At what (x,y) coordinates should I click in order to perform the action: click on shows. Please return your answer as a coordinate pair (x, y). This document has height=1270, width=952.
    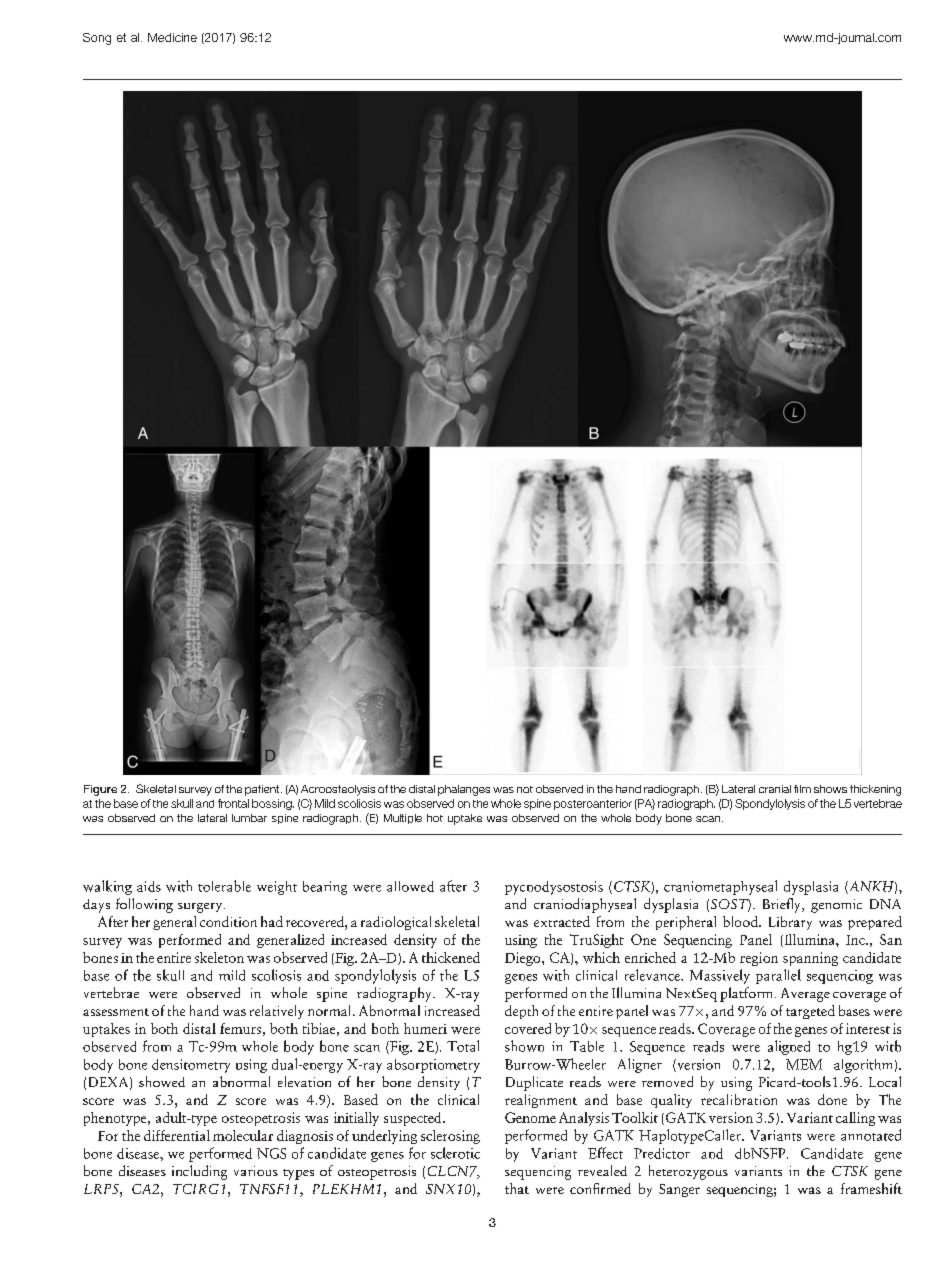
    Looking at the image, I should click on (830, 789).
